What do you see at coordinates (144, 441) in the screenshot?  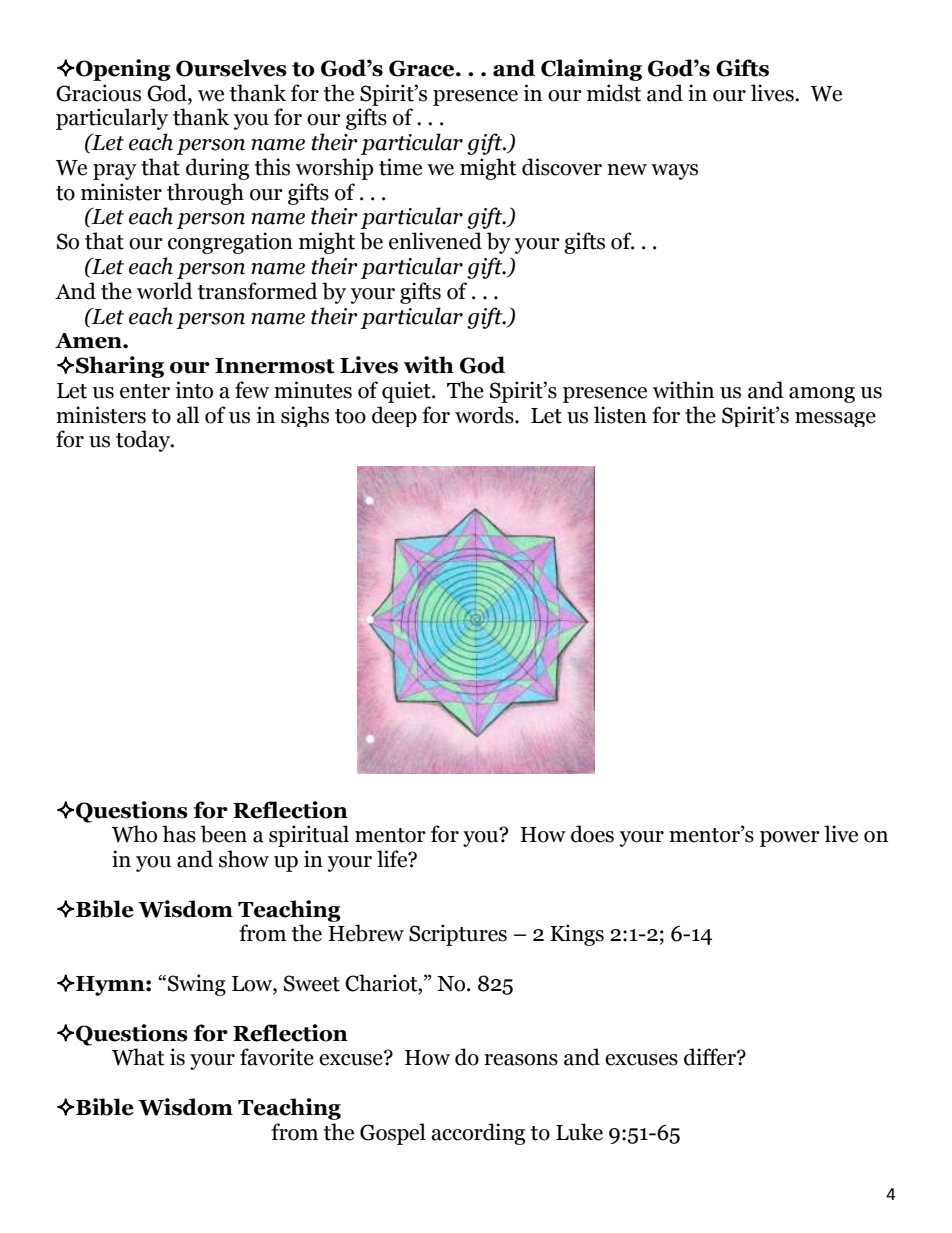 I see `today` at bounding box center [144, 441].
